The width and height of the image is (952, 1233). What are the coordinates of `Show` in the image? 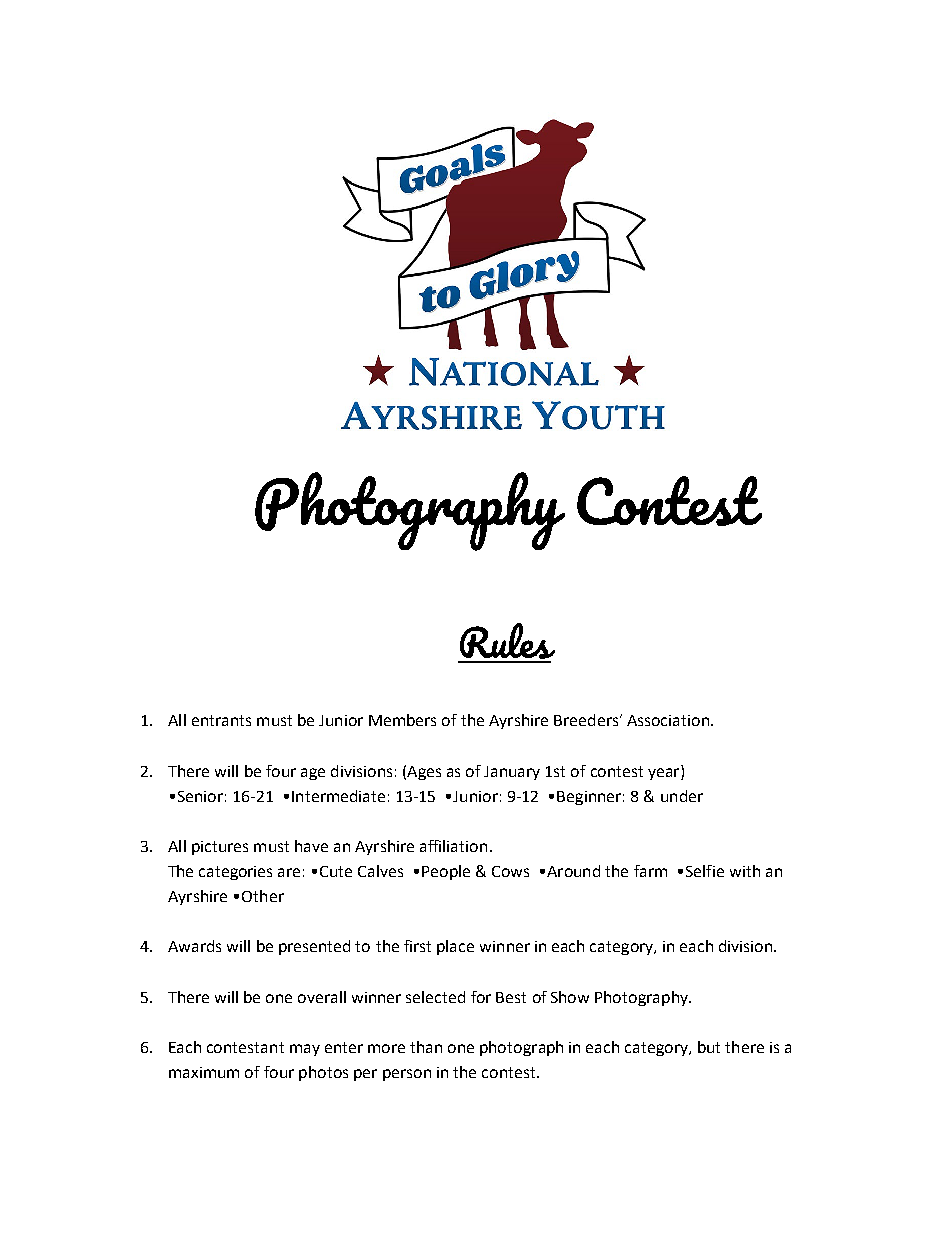 It's located at (570, 997).
